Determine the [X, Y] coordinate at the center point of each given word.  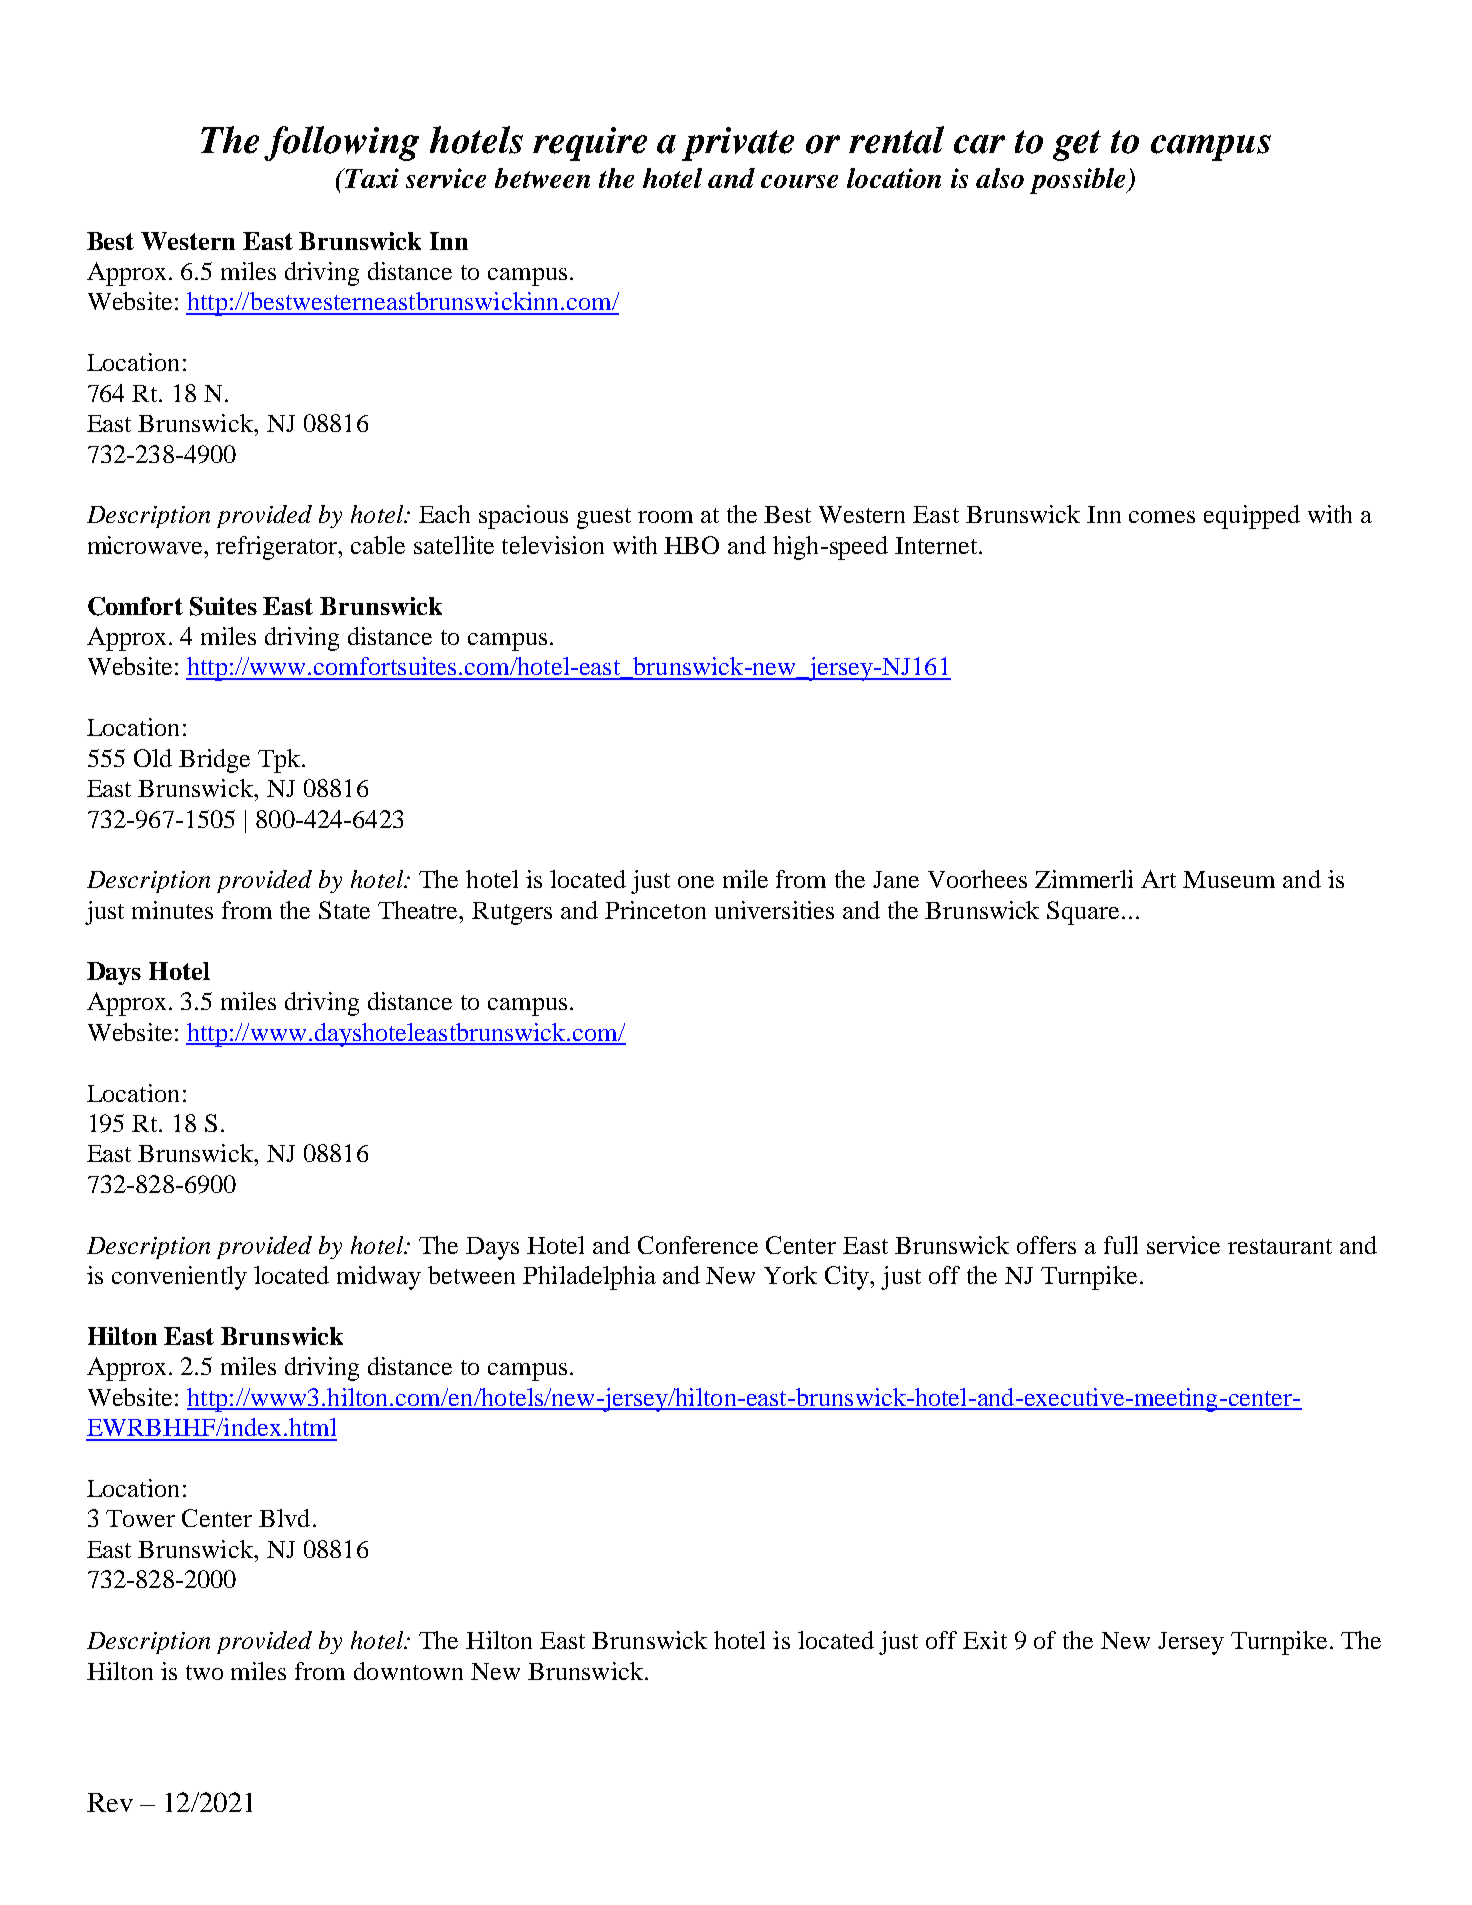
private [738, 144]
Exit [985, 1640]
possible [1079, 181]
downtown [408, 1671]
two [204, 1672]
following [341, 143]
